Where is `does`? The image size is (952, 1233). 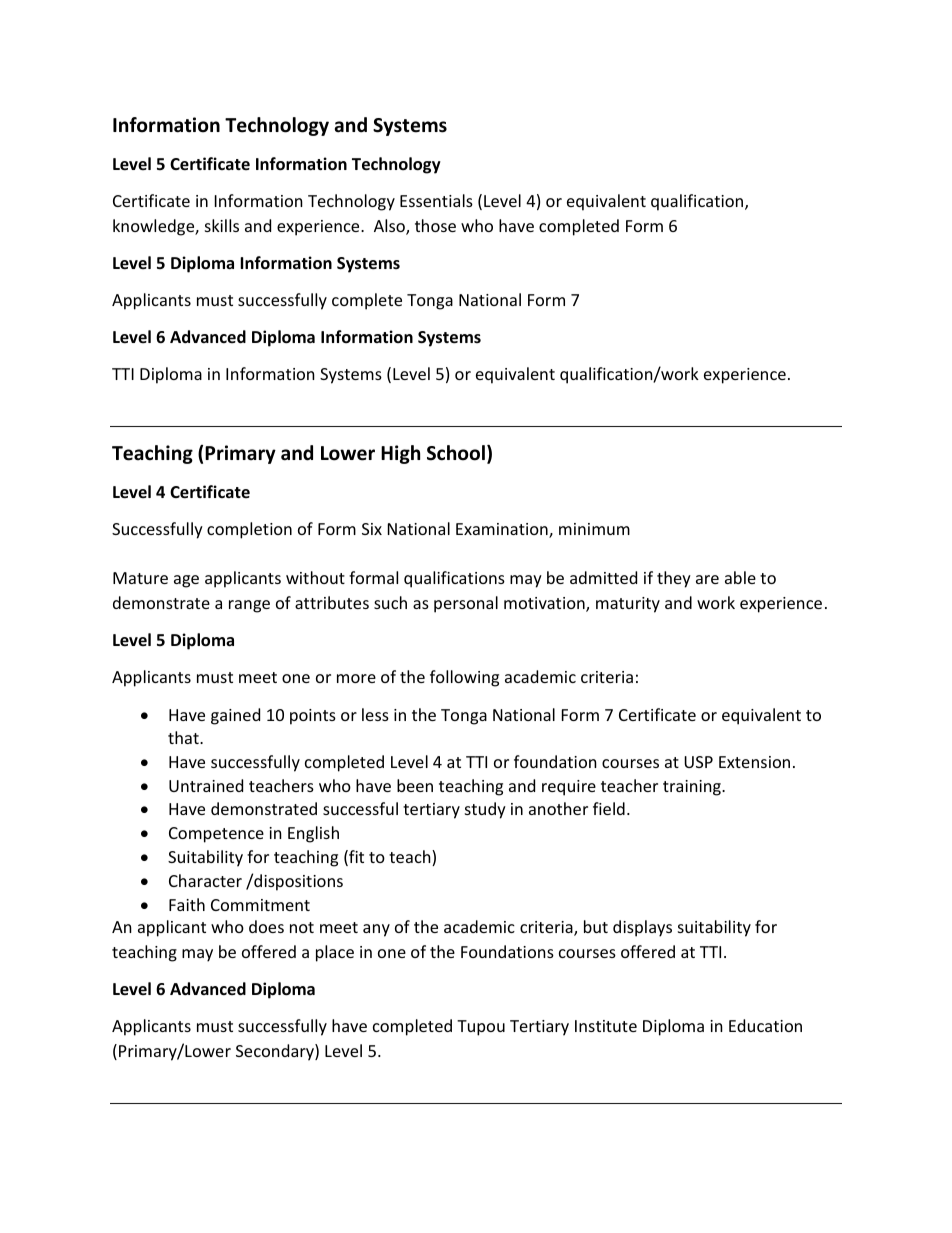
does is located at coordinates (266, 926).
